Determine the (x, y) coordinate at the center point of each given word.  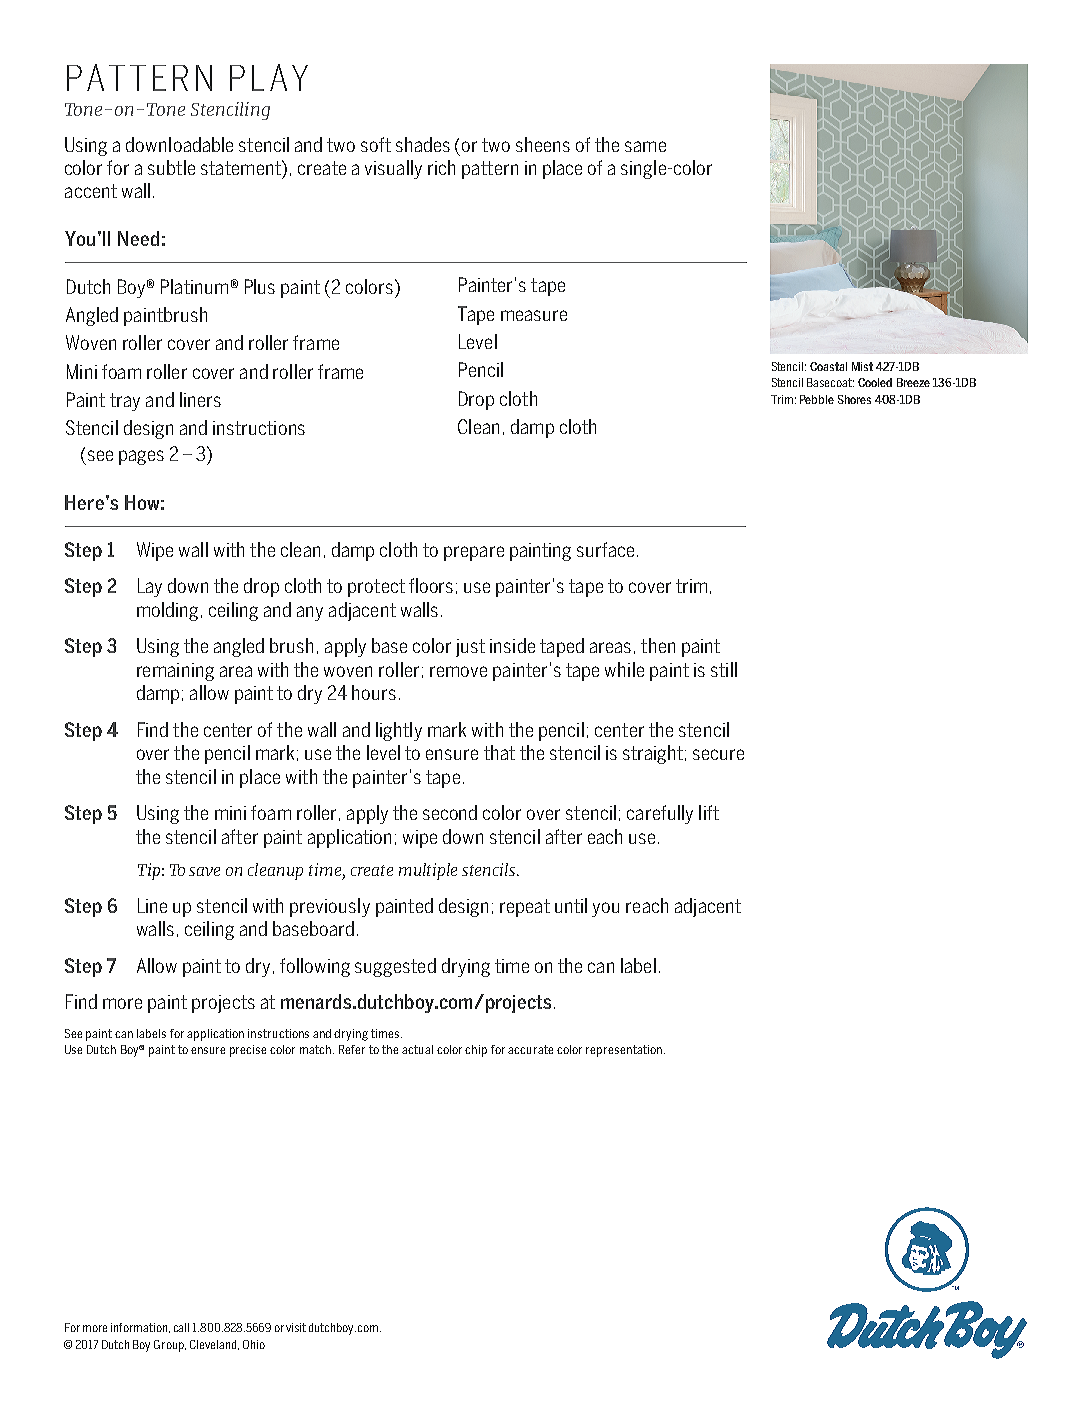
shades (423, 144)
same (645, 146)
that (499, 752)
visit (296, 1327)
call (181, 1327)
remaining (175, 672)
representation (625, 1051)
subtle (171, 167)
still (724, 669)
